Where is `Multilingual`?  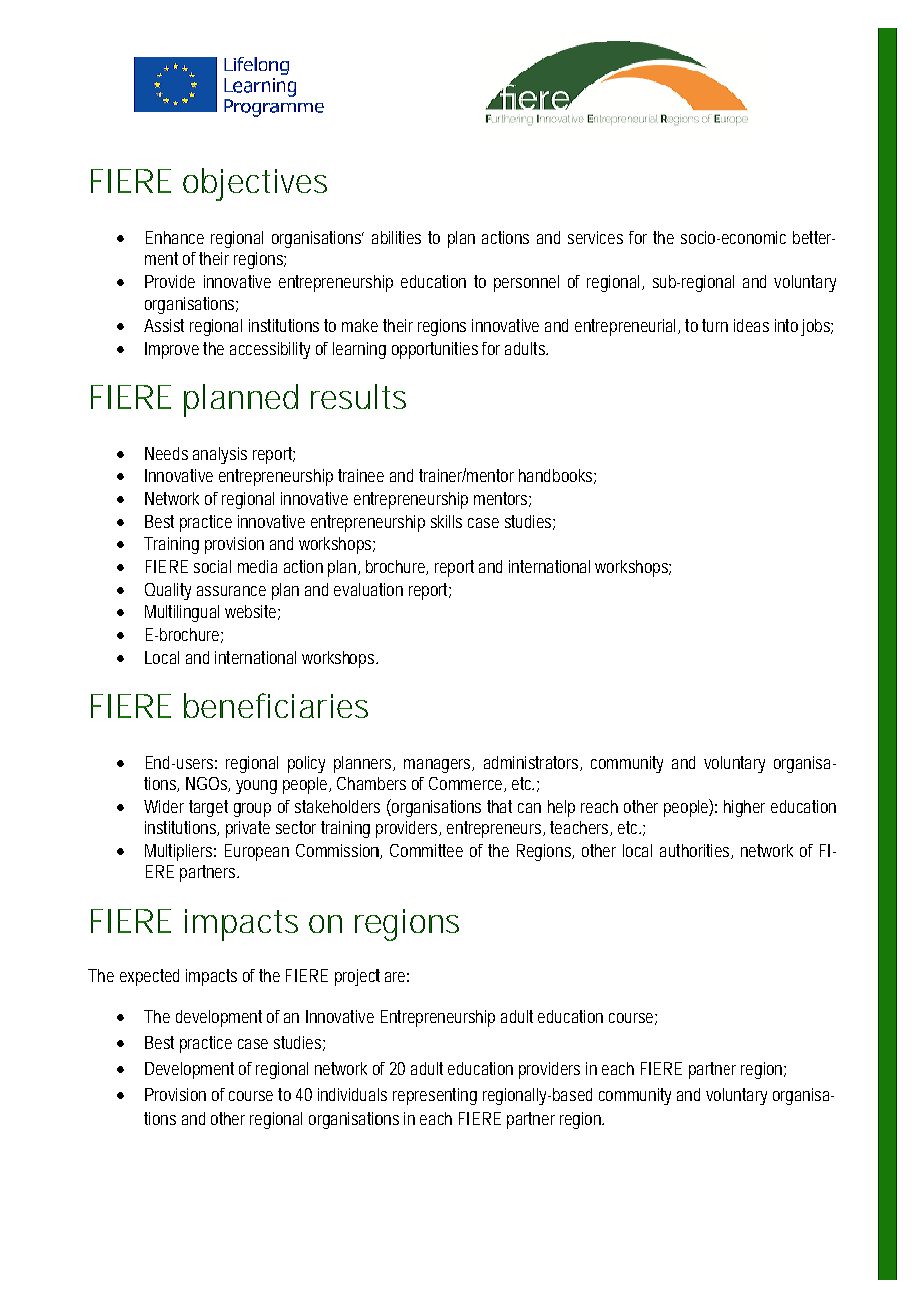
Multilingual is located at coordinates (182, 613).
